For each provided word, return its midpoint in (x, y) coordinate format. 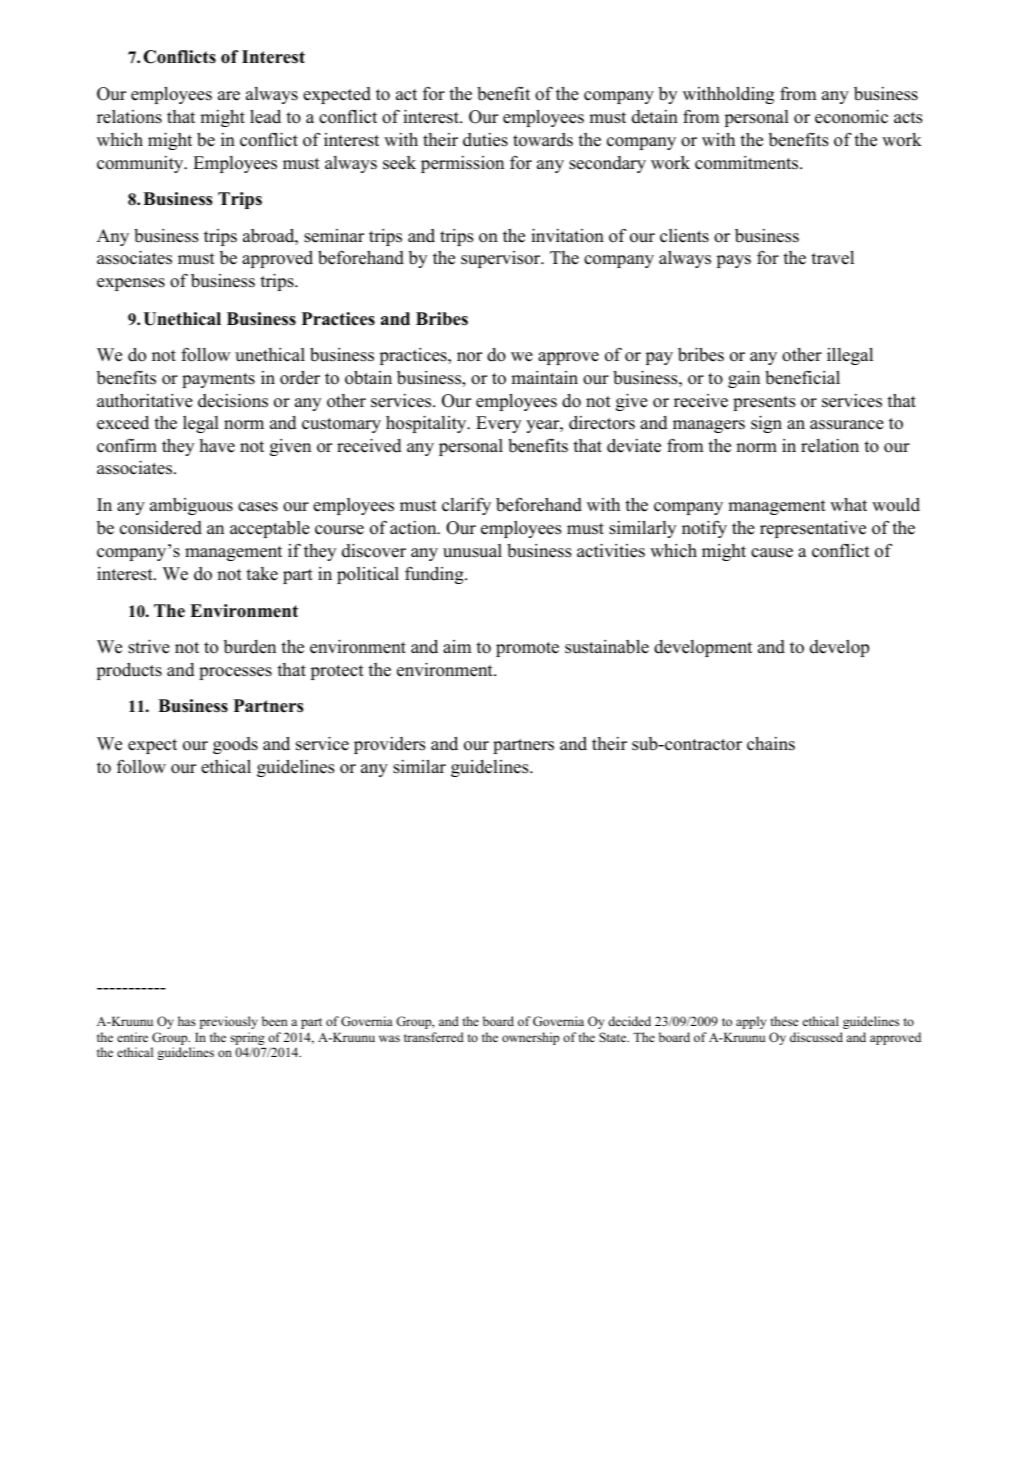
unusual (472, 551)
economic (851, 116)
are (229, 96)
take (262, 574)
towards (543, 140)
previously (229, 1022)
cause (772, 553)
